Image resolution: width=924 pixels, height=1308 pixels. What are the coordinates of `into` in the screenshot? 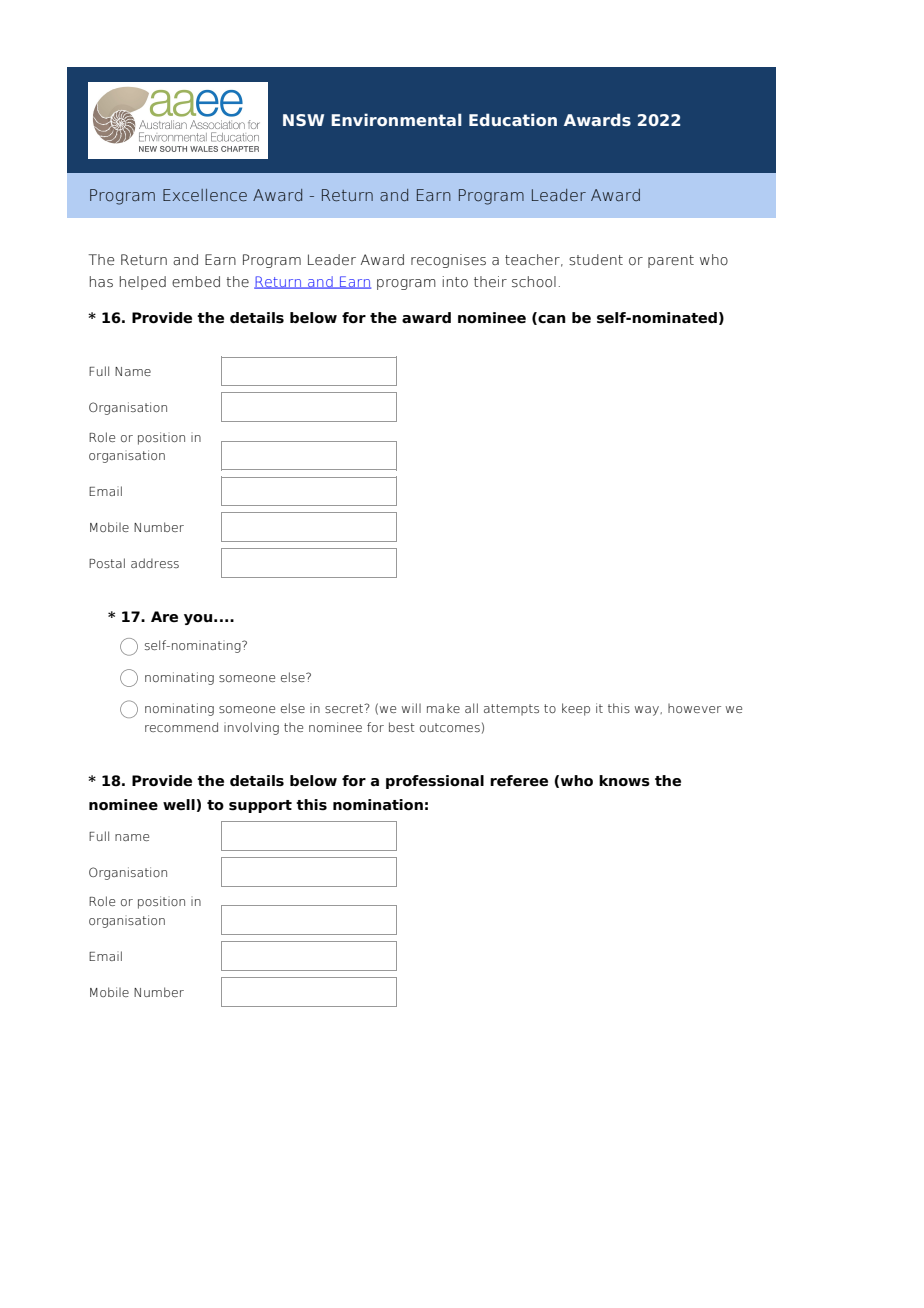 It's located at (455, 282).
